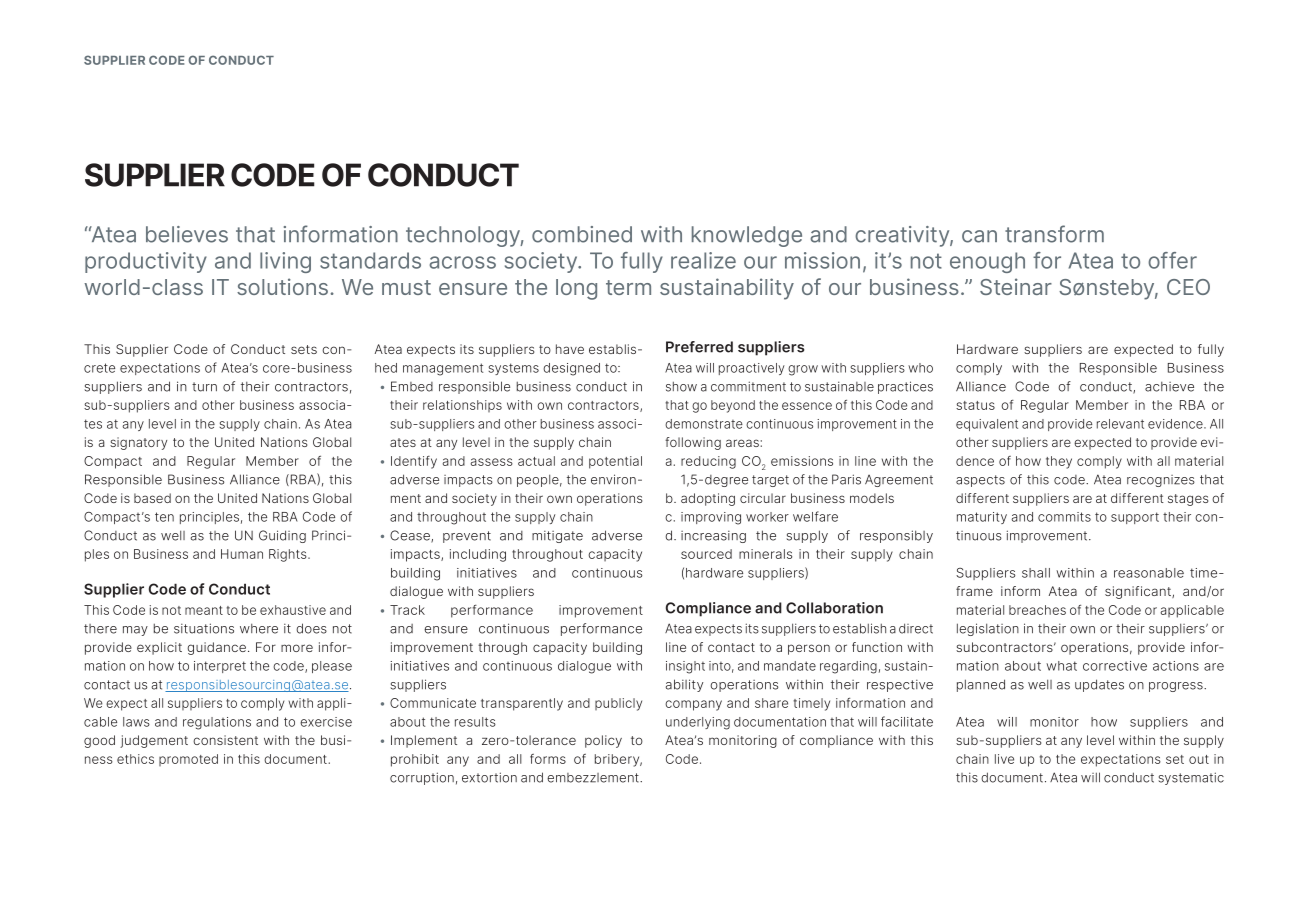  What do you see at coordinates (1061, 666) in the screenshot?
I see `what` at bounding box center [1061, 666].
